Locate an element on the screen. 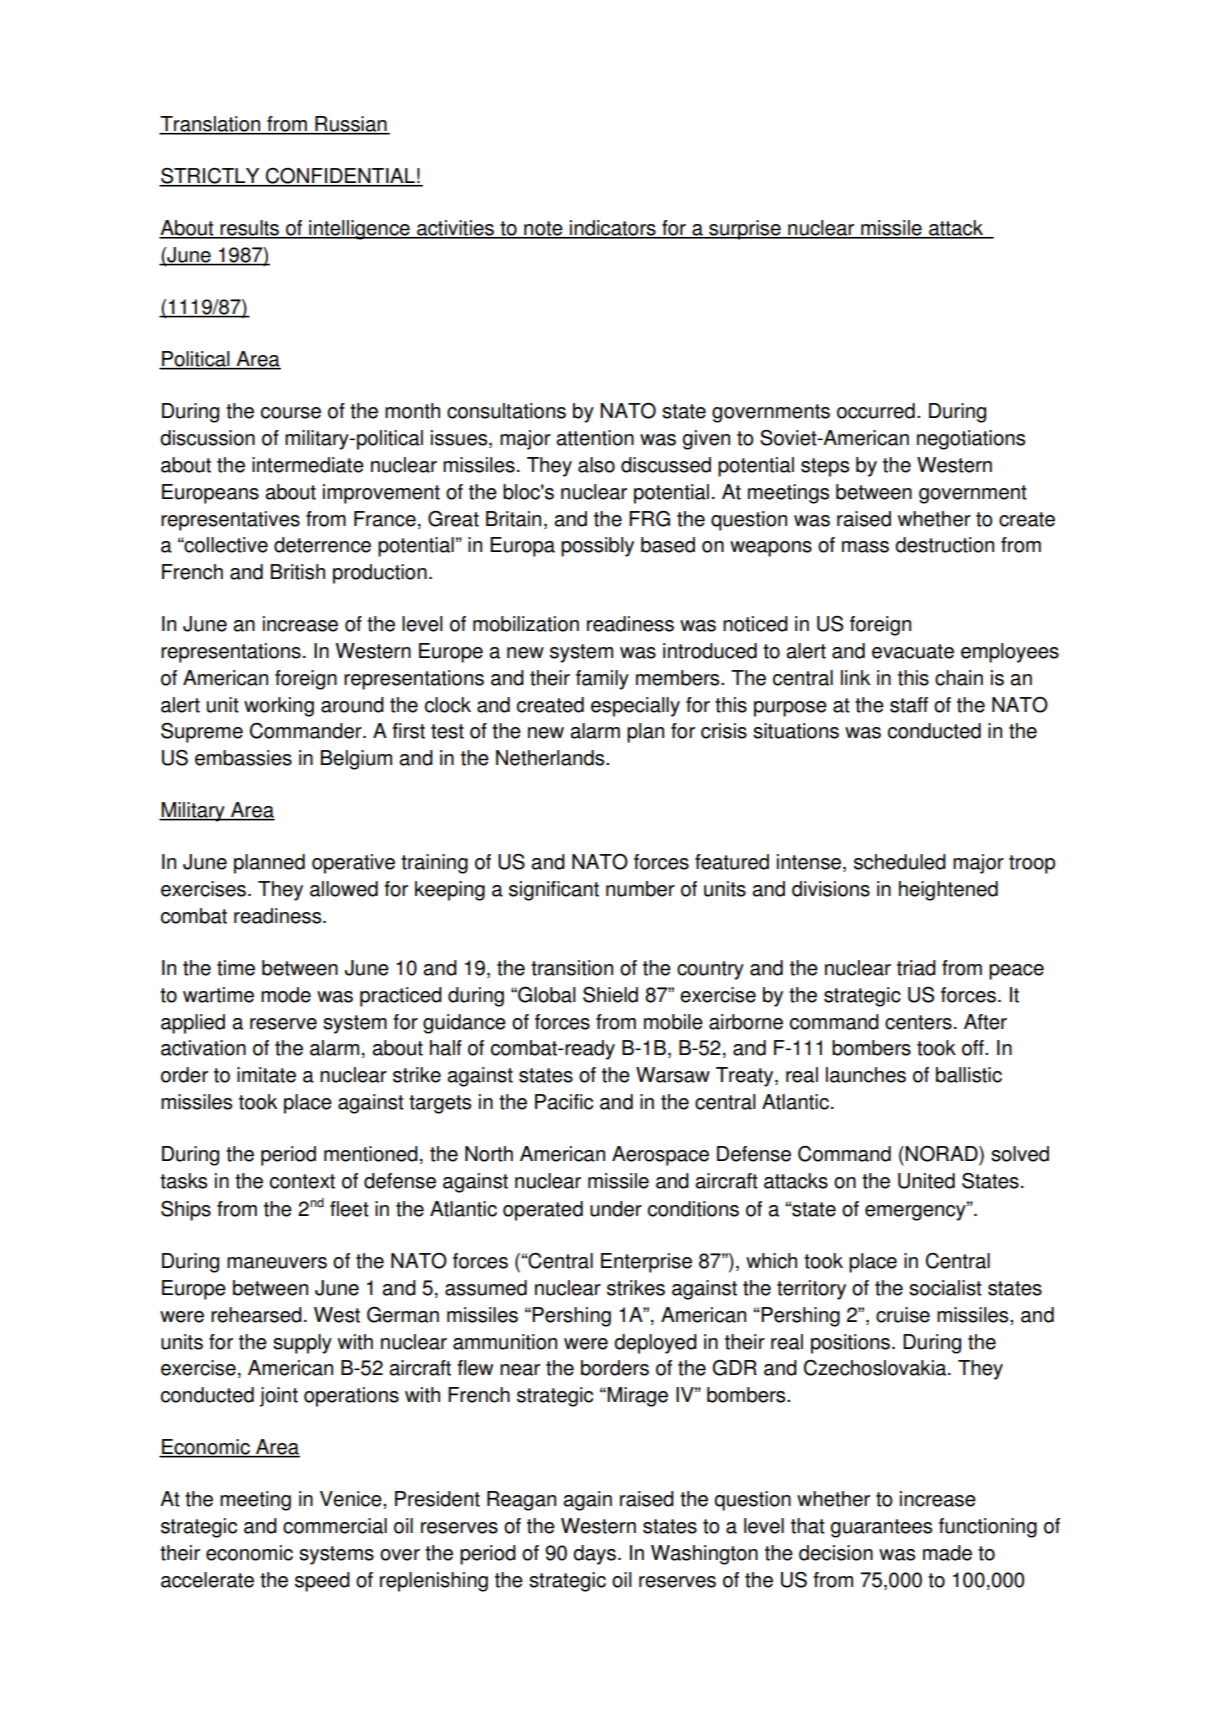 Image resolution: width=1221 pixels, height=1728 pixels. CONFIDENTIAL is located at coordinates (340, 177).
